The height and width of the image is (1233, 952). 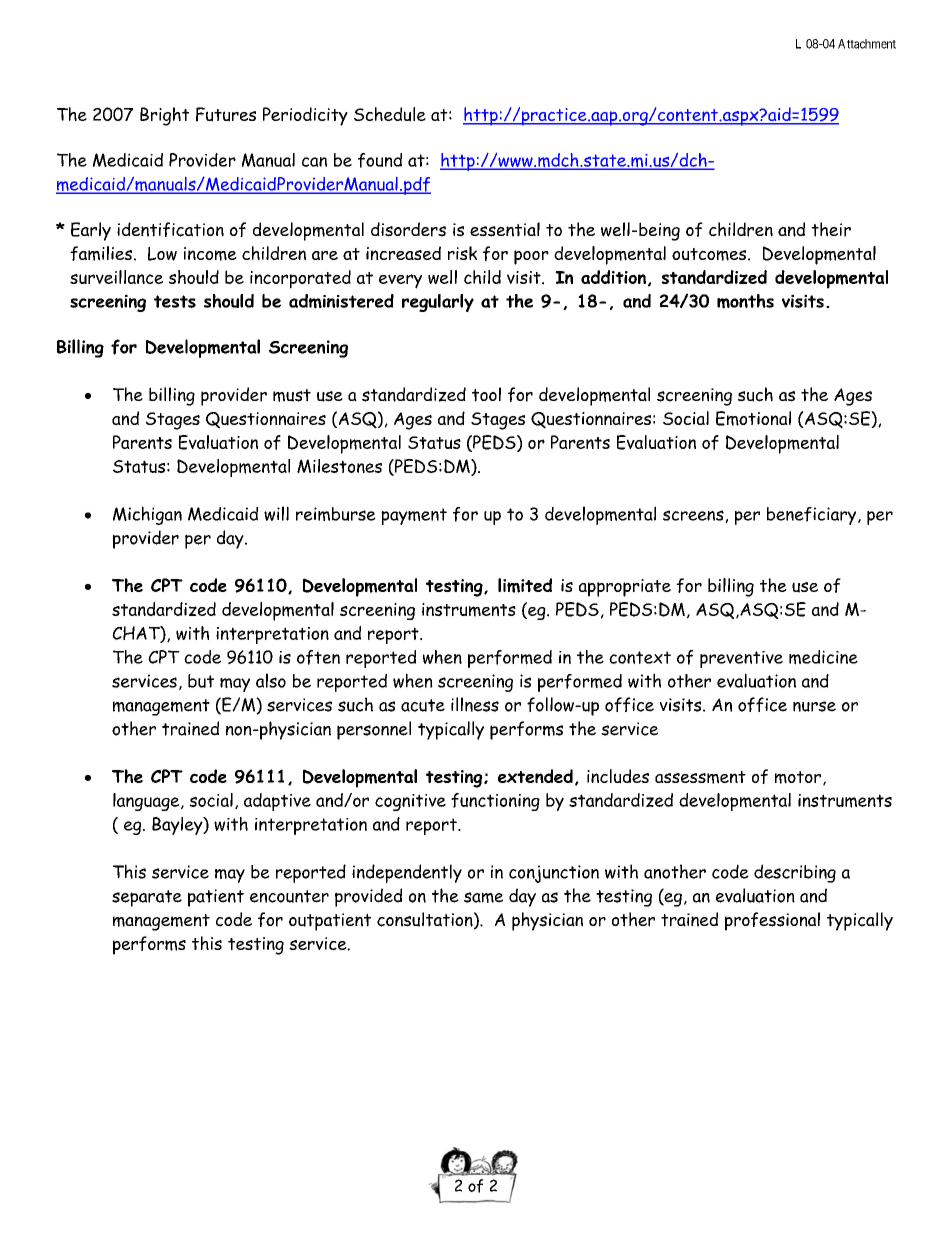 I want to click on Bright, so click(x=164, y=116).
